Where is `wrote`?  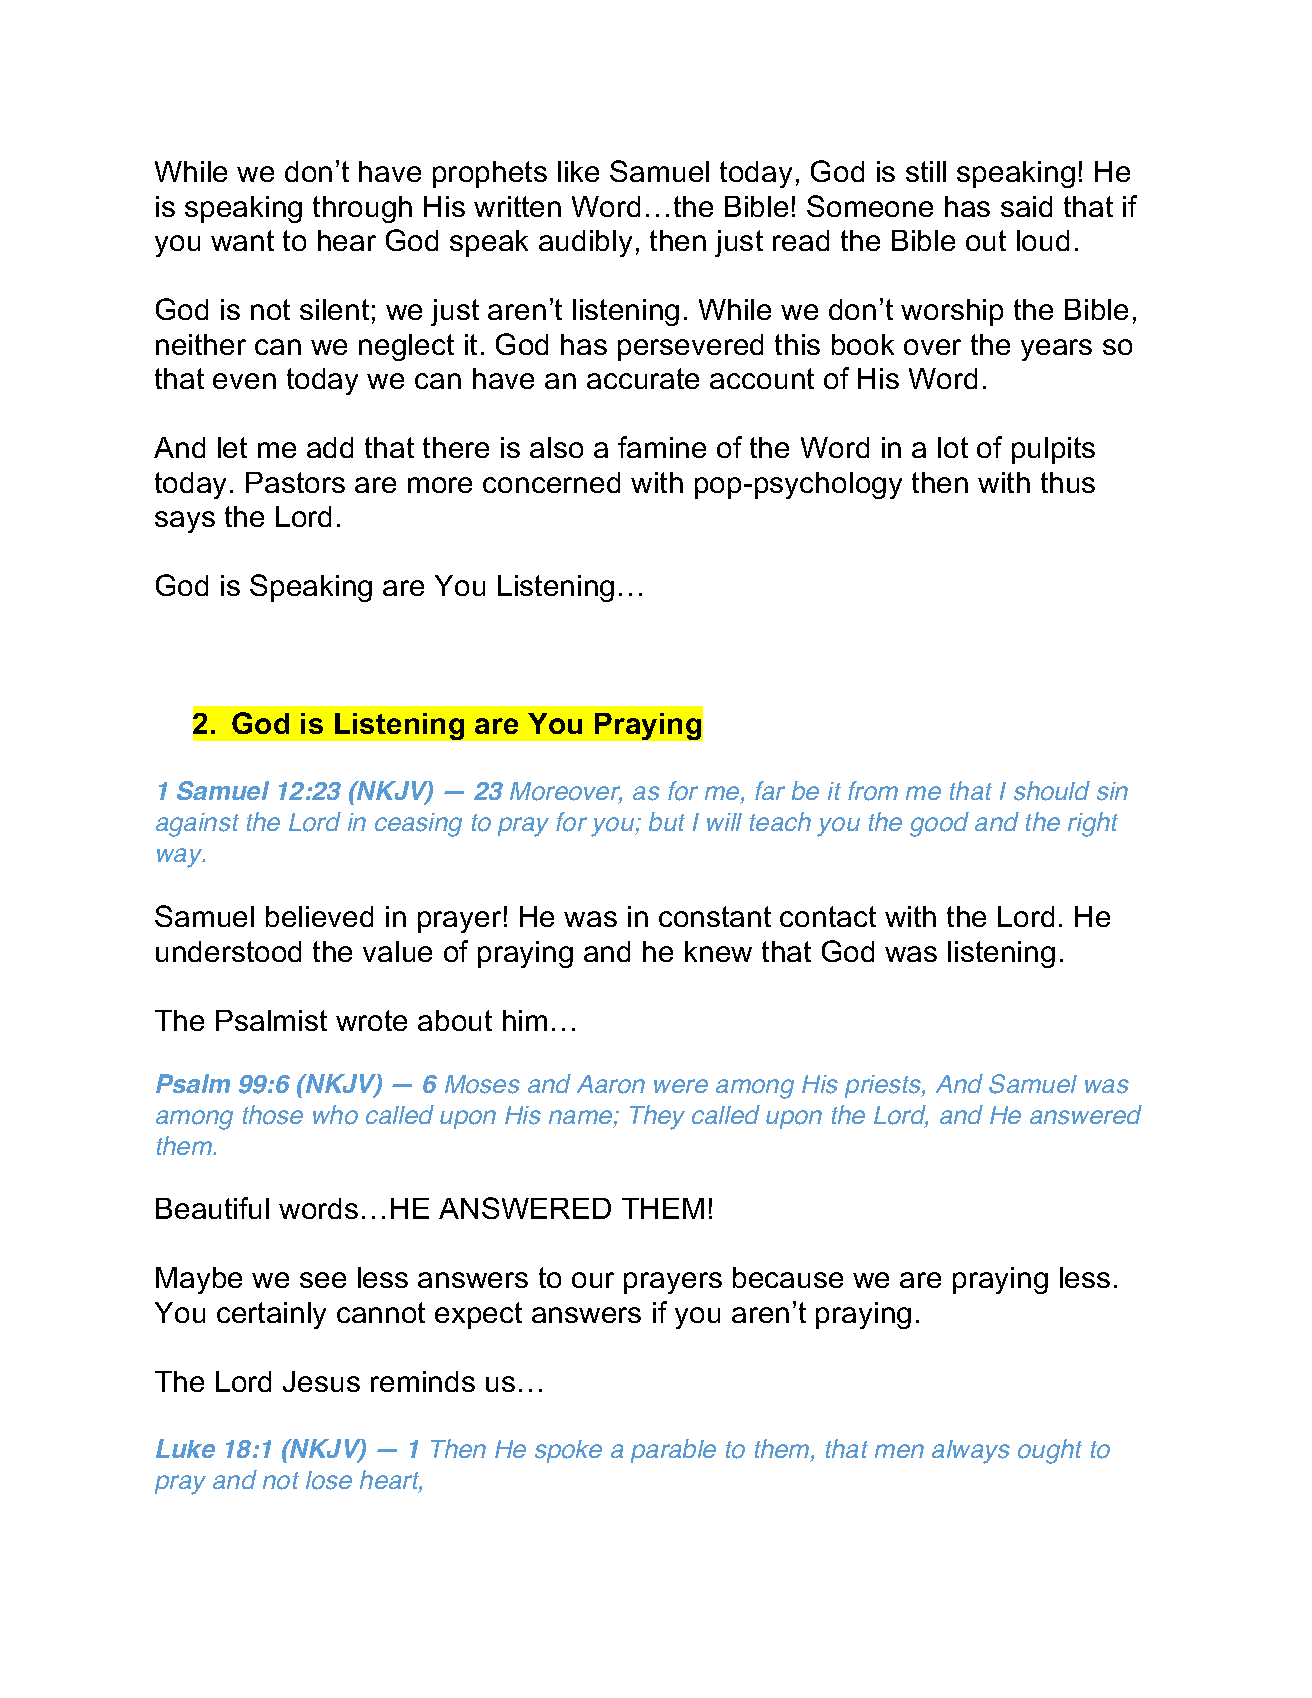
wrote is located at coordinates (371, 1020).
